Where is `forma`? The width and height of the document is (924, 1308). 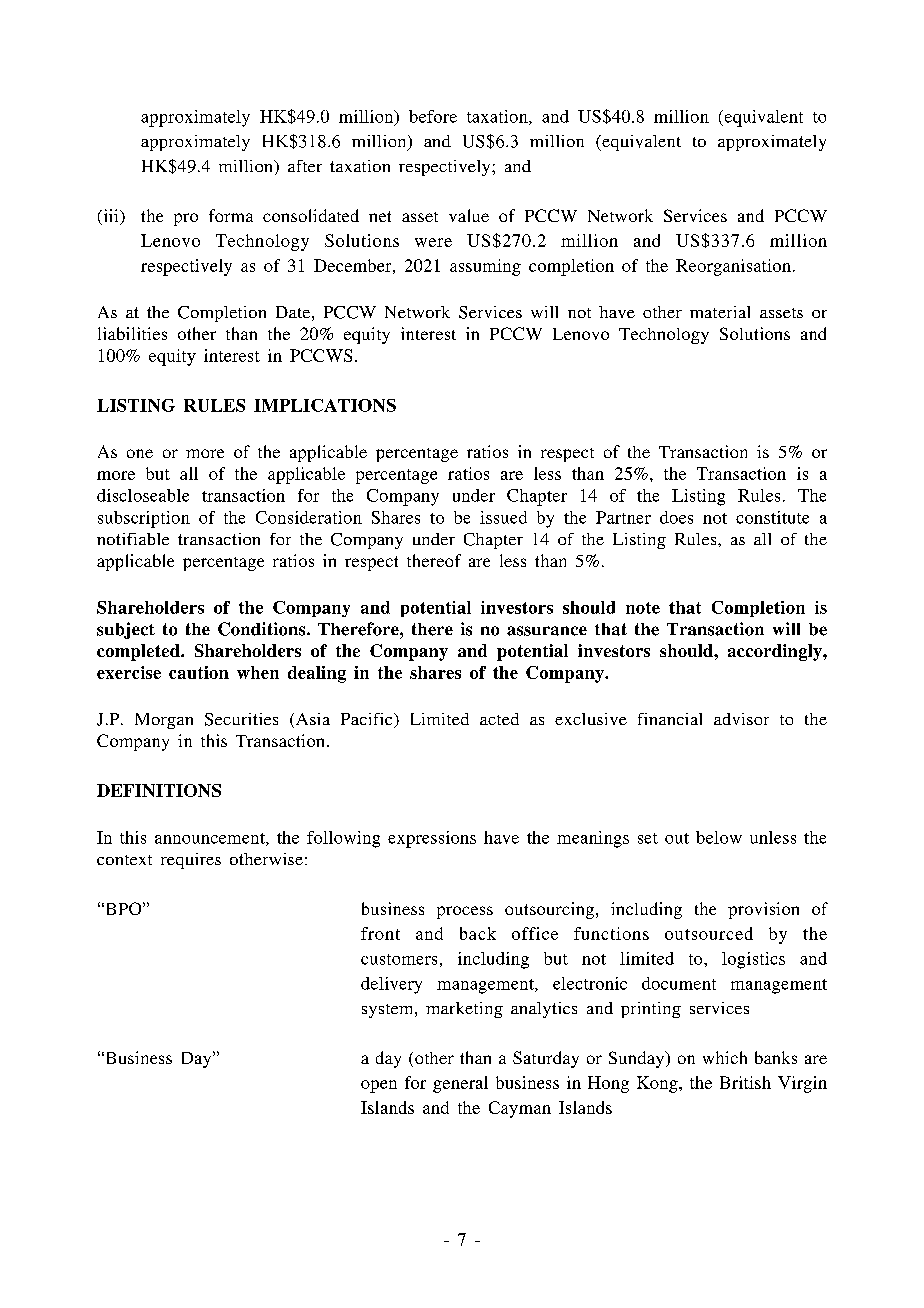
forma is located at coordinates (231, 215).
